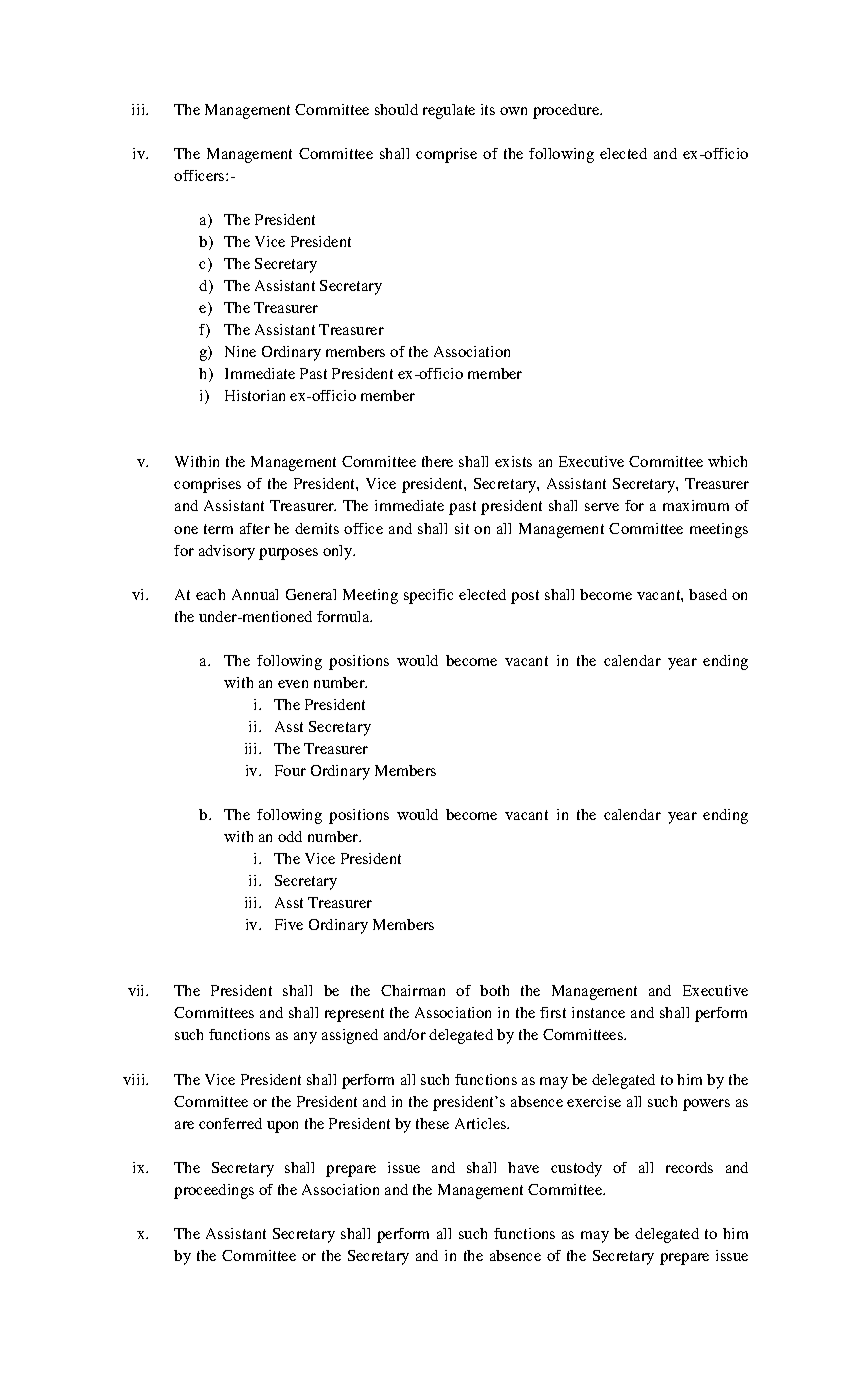 The width and height of the image is (849, 1400). I want to click on proceedings, so click(214, 1191).
